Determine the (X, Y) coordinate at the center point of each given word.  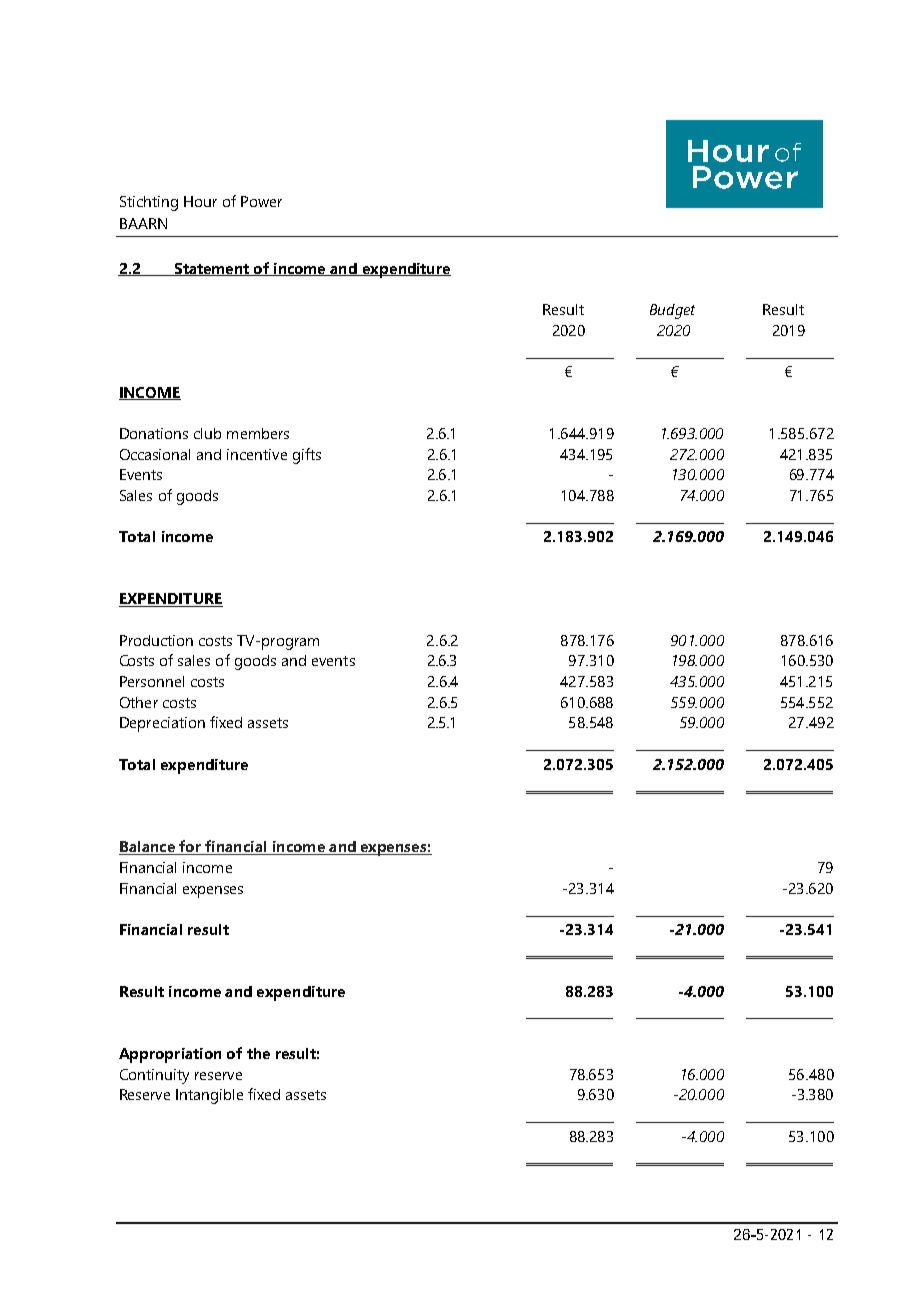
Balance (148, 848)
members (258, 433)
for (190, 847)
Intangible (209, 1096)
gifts (307, 456)
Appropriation (170, 1055)
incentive (257, 454)
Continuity (154, 1076)
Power (261, 201)
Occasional (155, 454)
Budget (672, 311)
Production (156, 640)
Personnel (152, 681)
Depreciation (162, 724)
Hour (200, 201)
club (207, 433)
